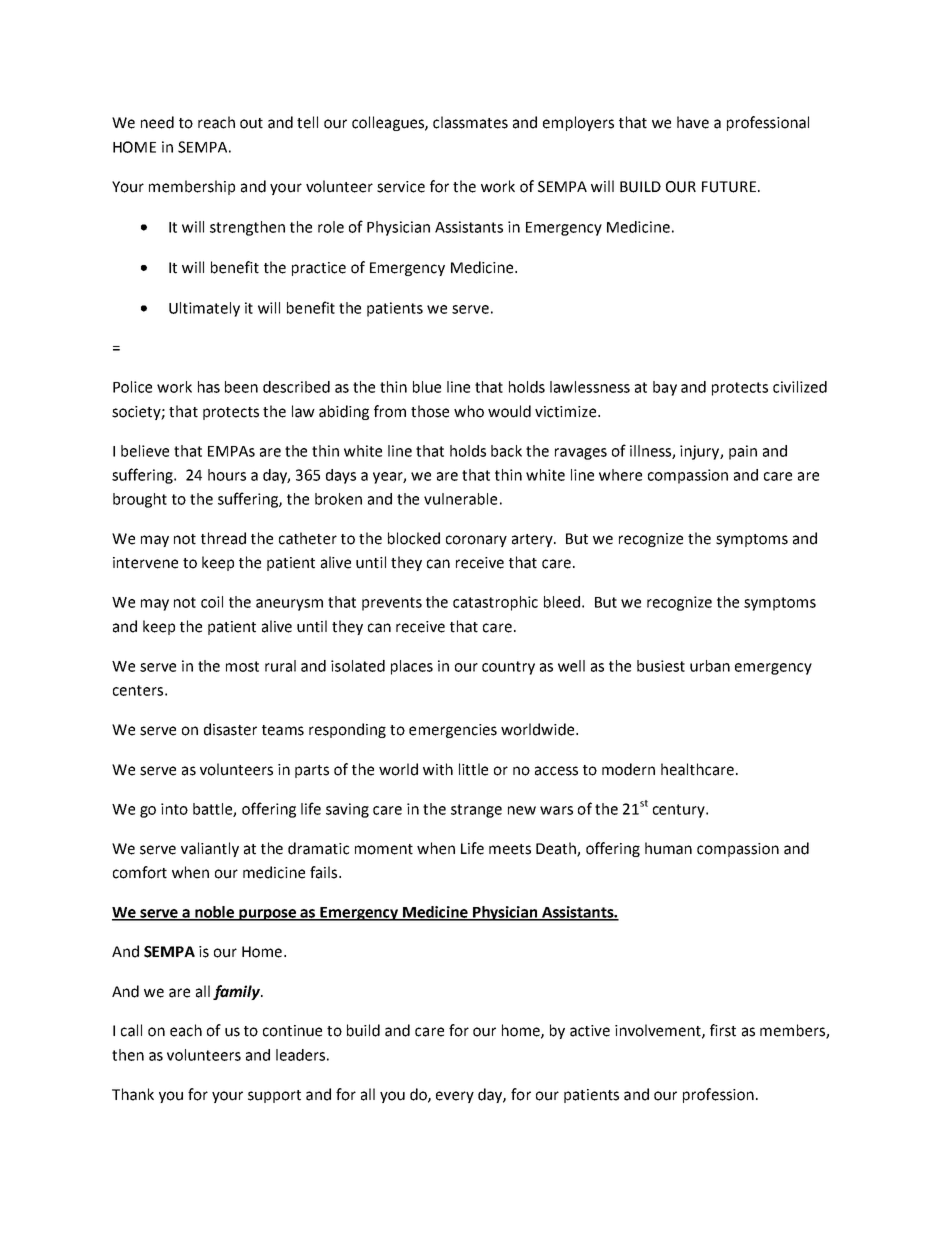  I want to click on blue, so click(427, 387).
